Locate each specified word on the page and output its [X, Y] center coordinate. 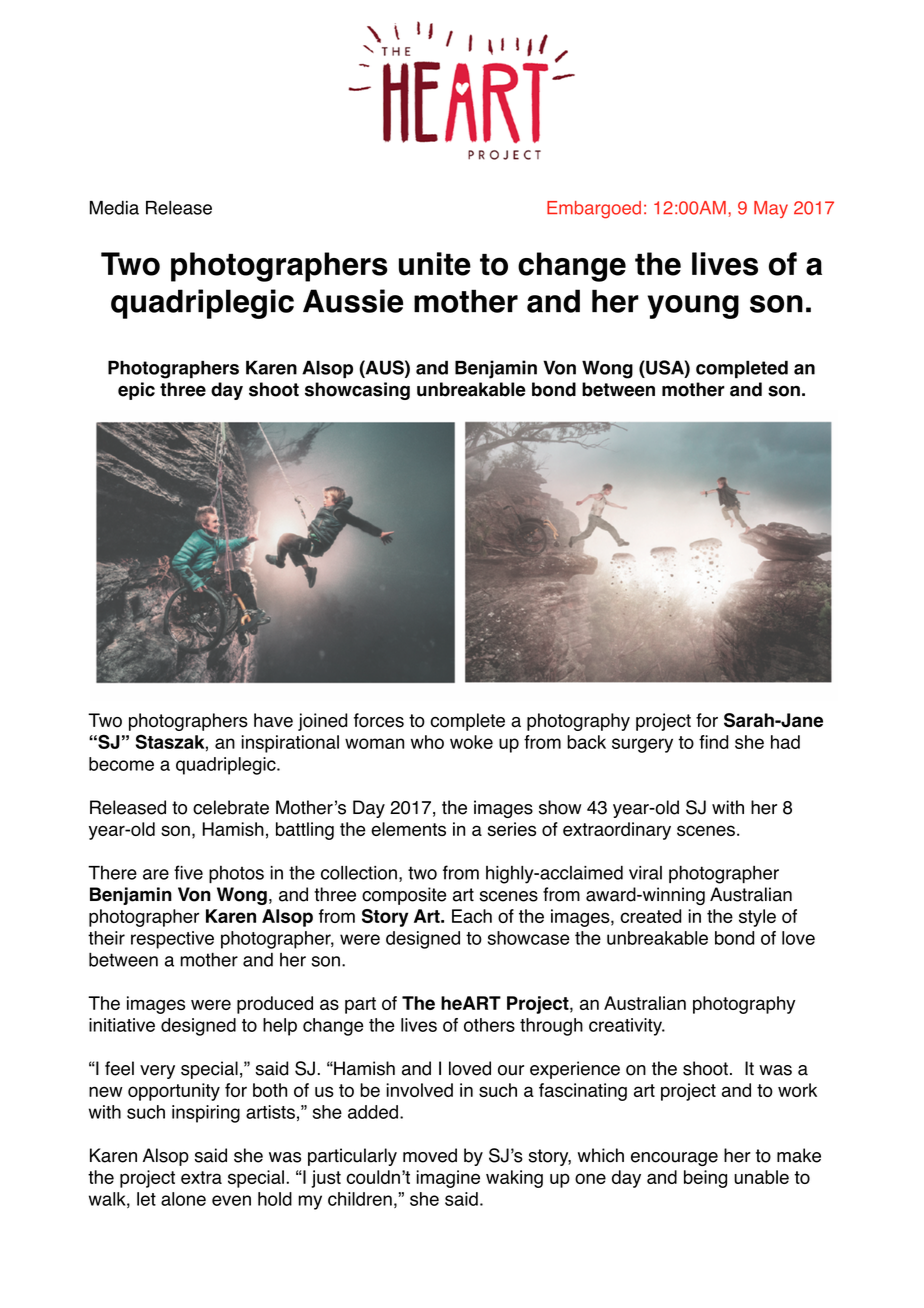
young [693, 307]
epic [136, 391]
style [757, 918]
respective [172, 940]
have [273, 720]
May [771, 209]
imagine [448, 1179]
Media [114, 207]
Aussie [353, 301]
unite [435, 264]
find [714, 742]
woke [471, 742]
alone [183, 1199]
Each [472, 916]
